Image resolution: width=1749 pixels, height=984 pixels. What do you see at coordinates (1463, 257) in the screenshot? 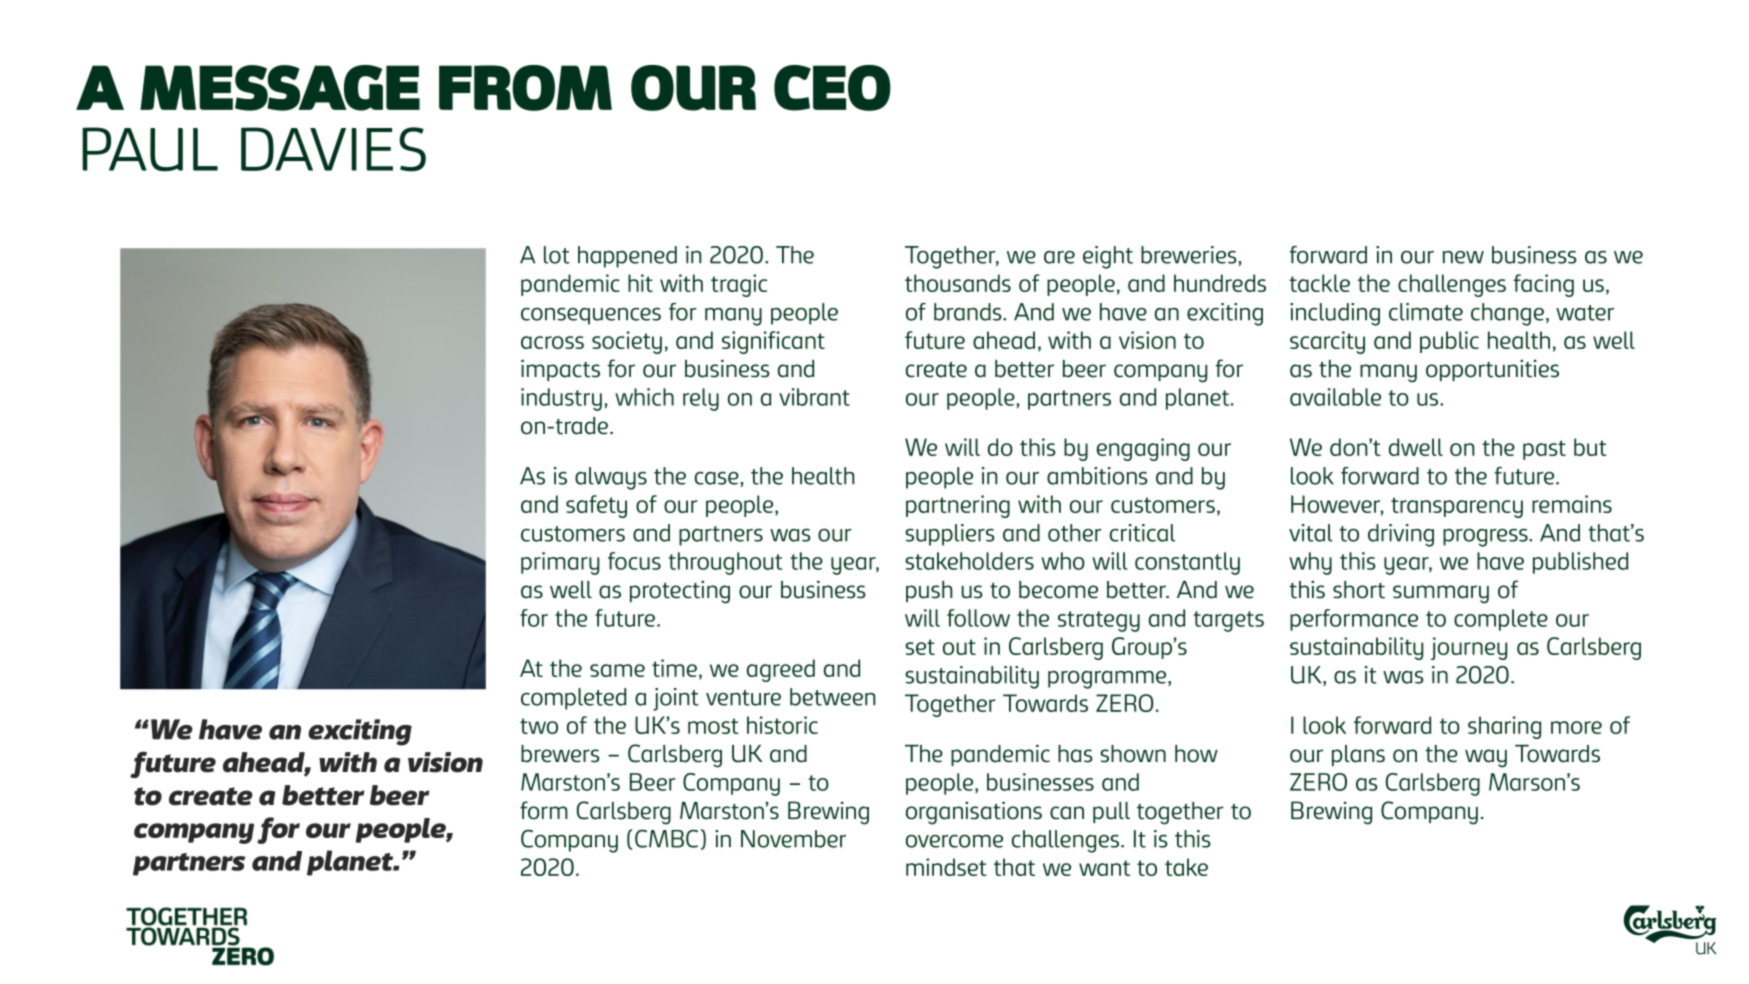
I see `new` at bounding box center [1463, 257].
